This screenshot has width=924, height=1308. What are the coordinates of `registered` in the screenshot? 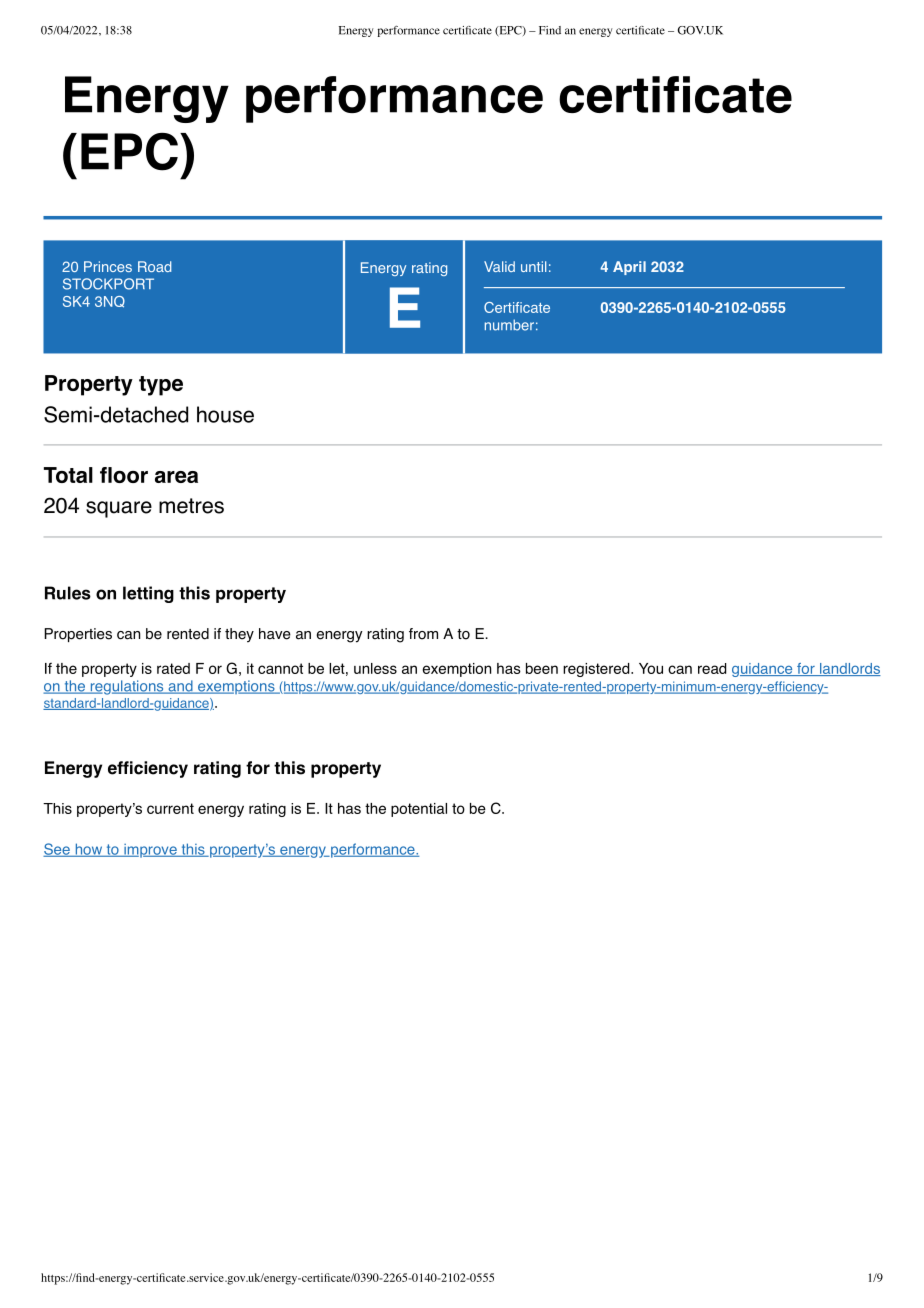 It's located at (596, 670).
